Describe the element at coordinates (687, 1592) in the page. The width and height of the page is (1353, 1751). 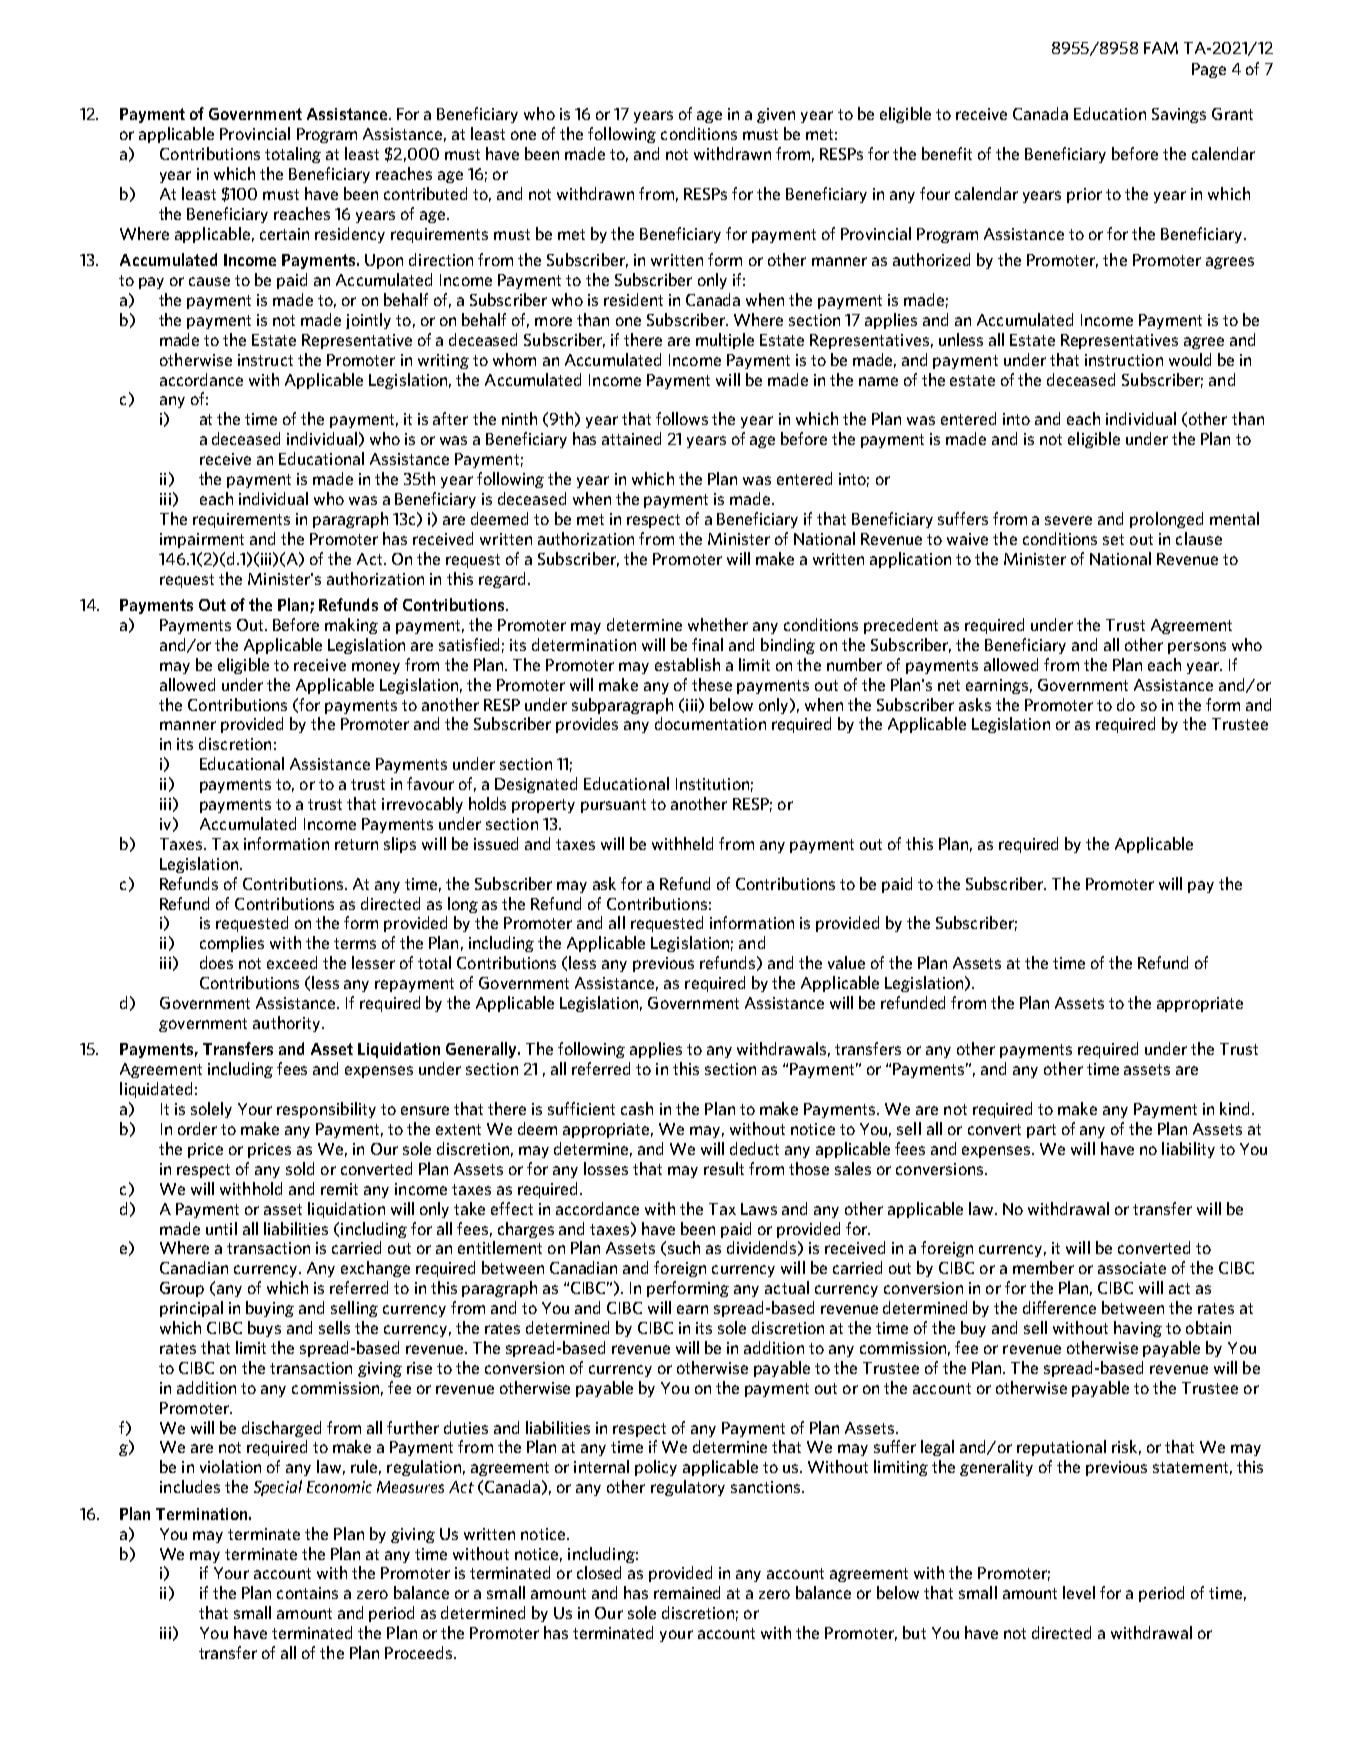
I see `remained` at that location.
